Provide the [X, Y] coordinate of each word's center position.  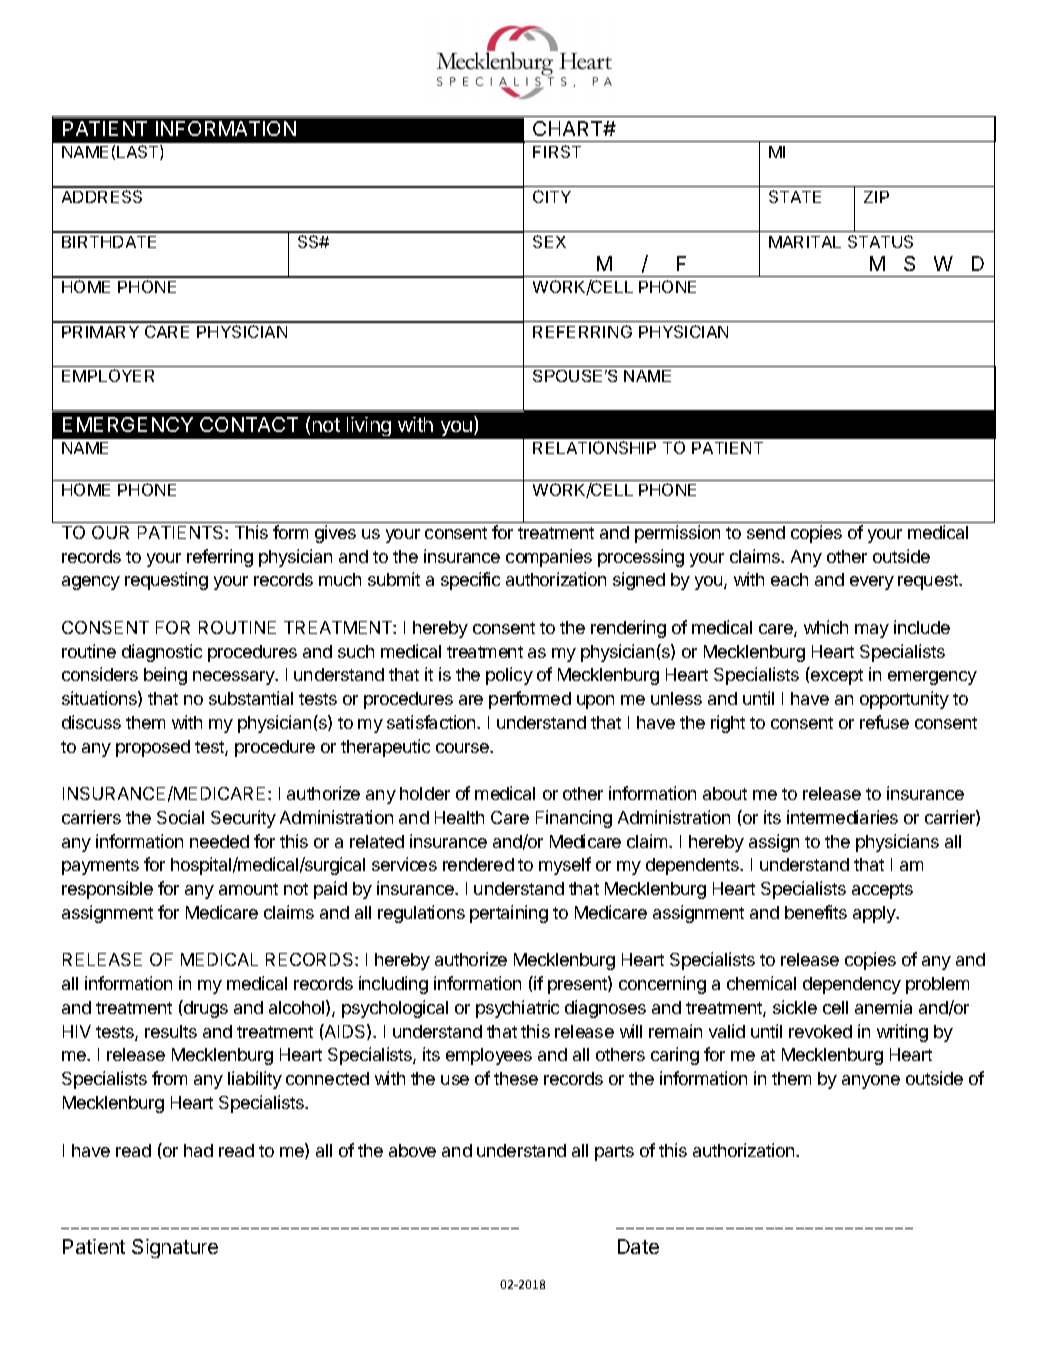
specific [470, 581]
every [872, 583]
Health [459, 817]
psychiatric [517, 1009]
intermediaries [842, 817]
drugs [205, 1009]
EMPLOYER [108, 375]
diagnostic [162, 653]
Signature [175, 1248]
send [766, 532]
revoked [820, 1031]
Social [180, 817]
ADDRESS [102, 196]
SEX [549, 241]
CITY [552, 196]
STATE [795, 196]
